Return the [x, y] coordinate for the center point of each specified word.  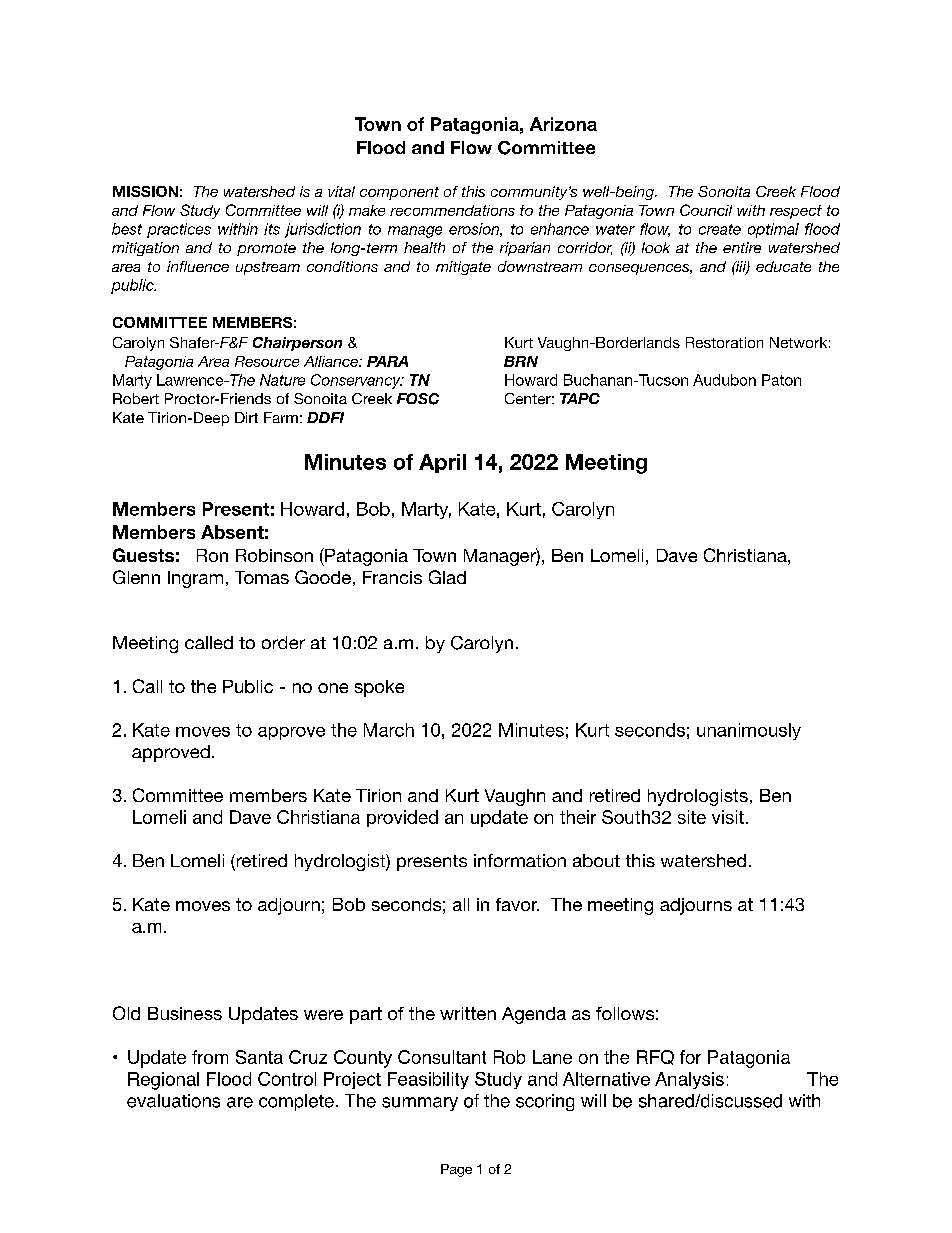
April [442, 463]
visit [728, 817]
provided [402, 818]
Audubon [724, 380]
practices [179, 230]
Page [456, 1170]
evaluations [173, 1101]
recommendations [452, 210]
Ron [212, 555]
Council [706, 210]
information [520, 860]
